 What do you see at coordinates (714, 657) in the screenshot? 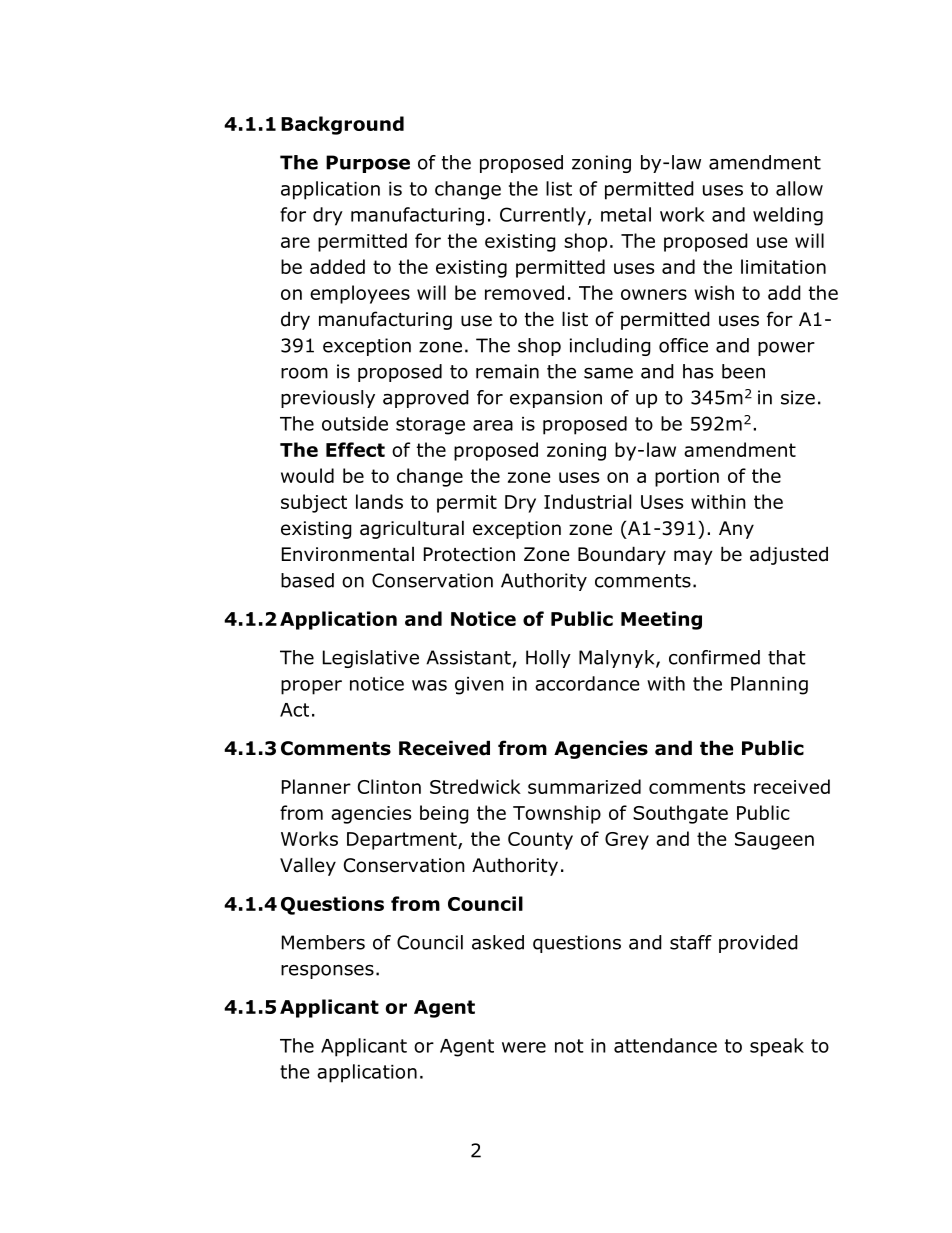
I see `confirmed` at bounding box center [714, 657].
